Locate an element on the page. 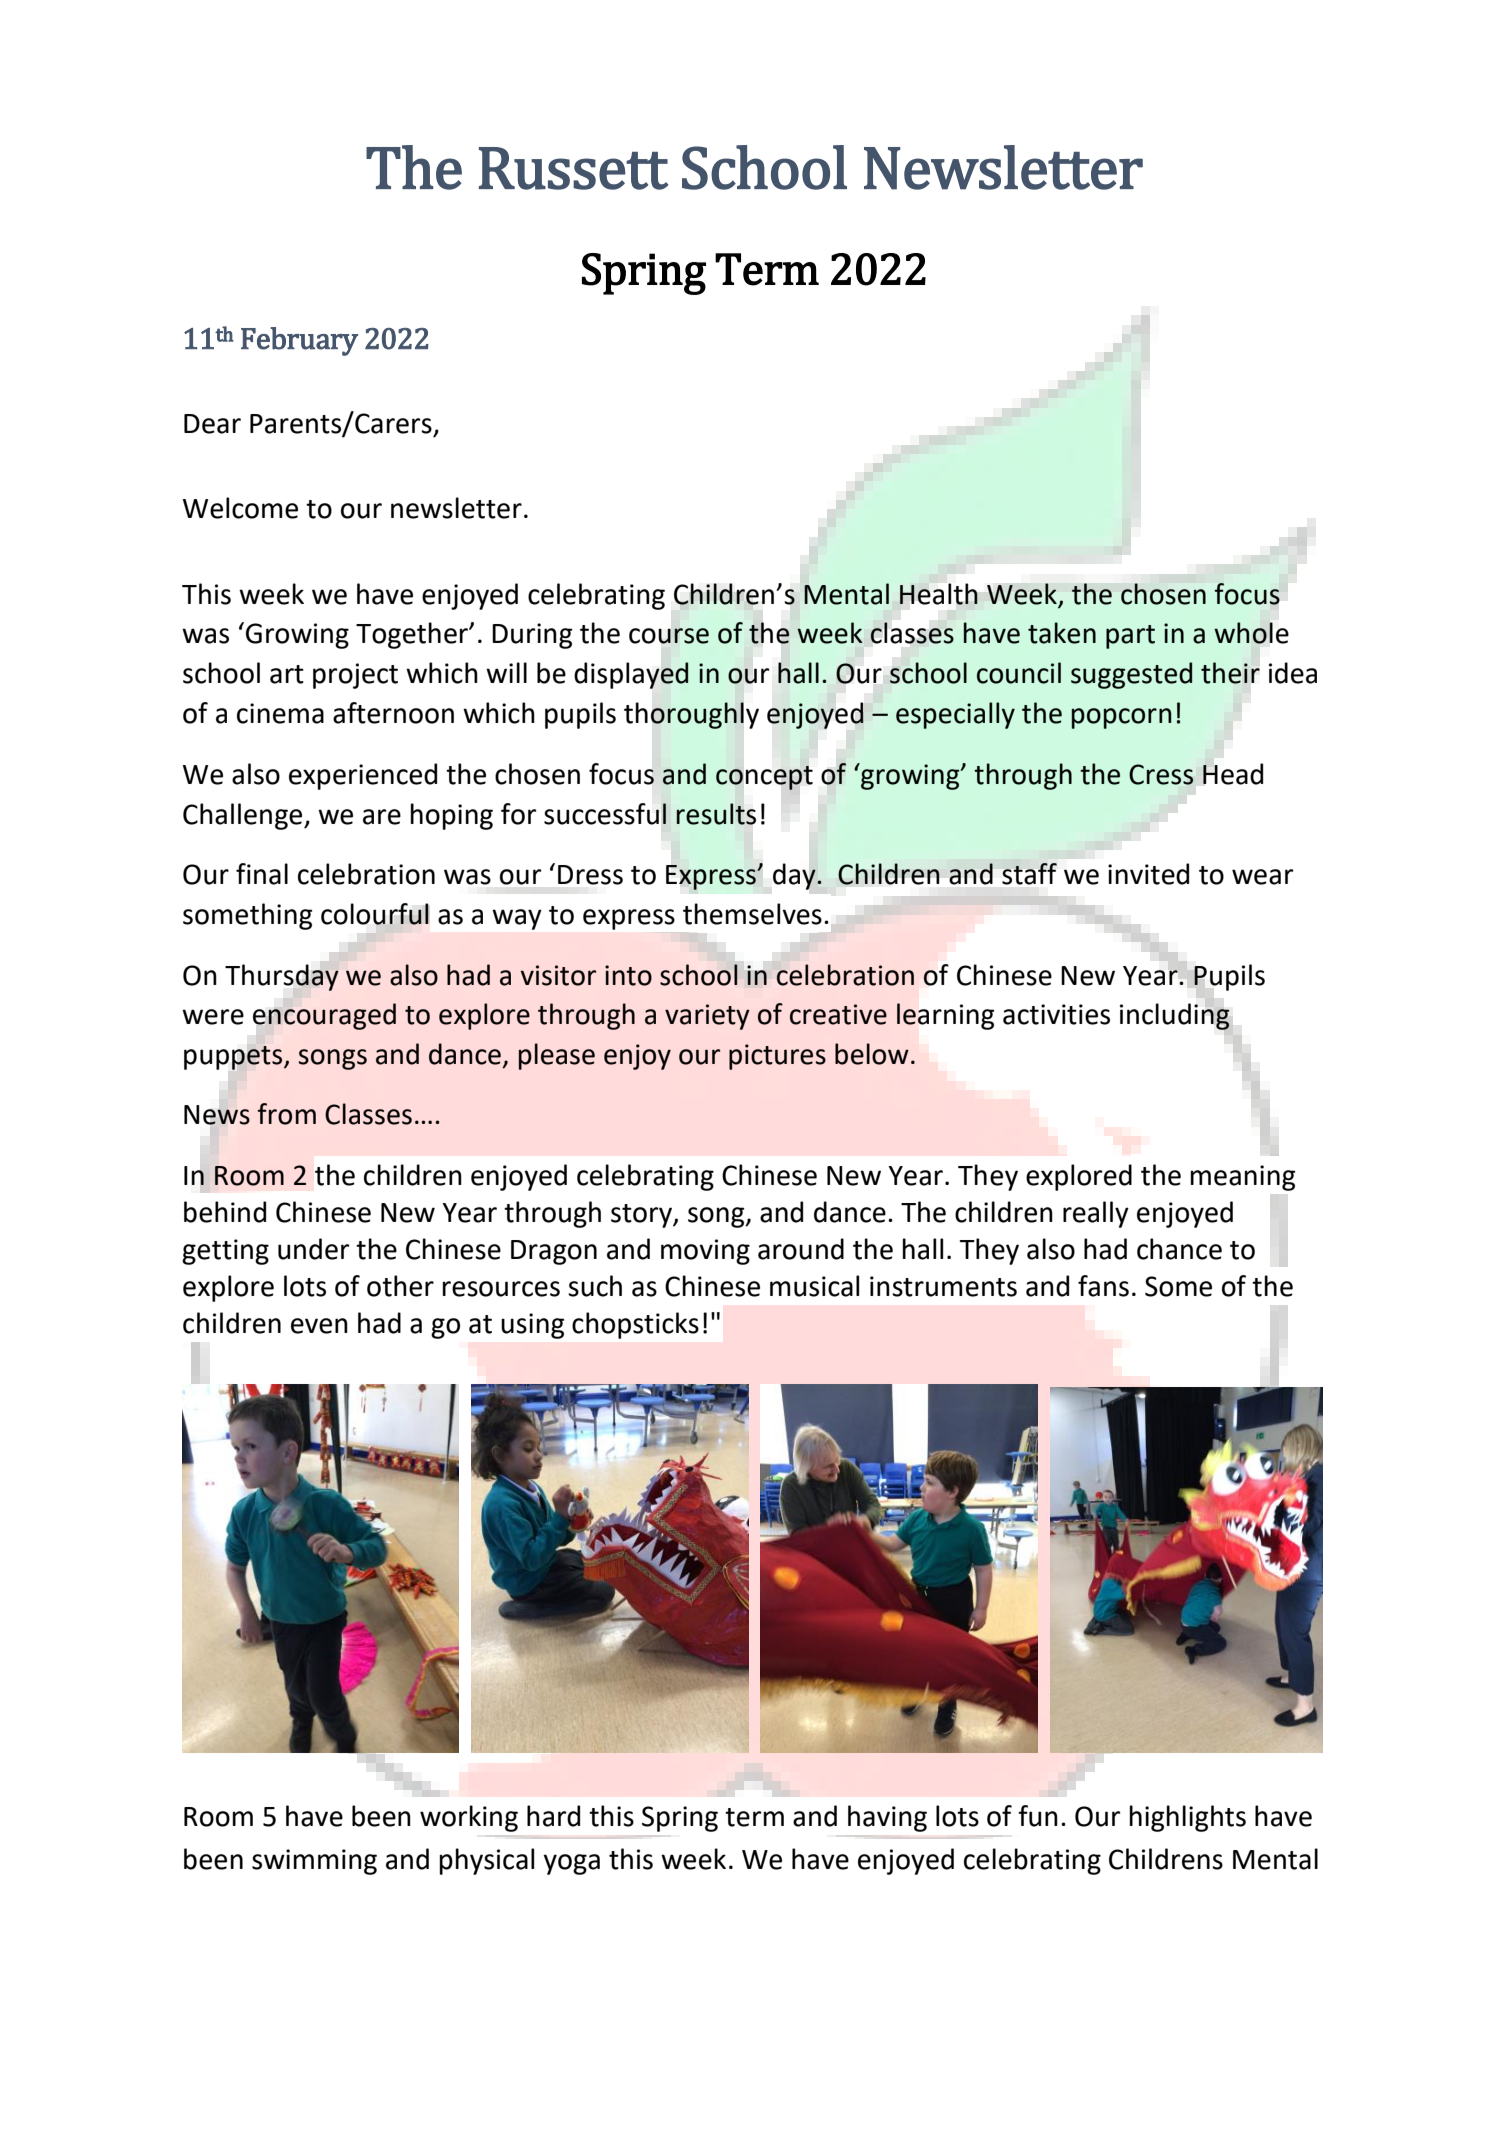 The width and height of the image is (1507, 2131). part is located at coordinates (1130, 637).
